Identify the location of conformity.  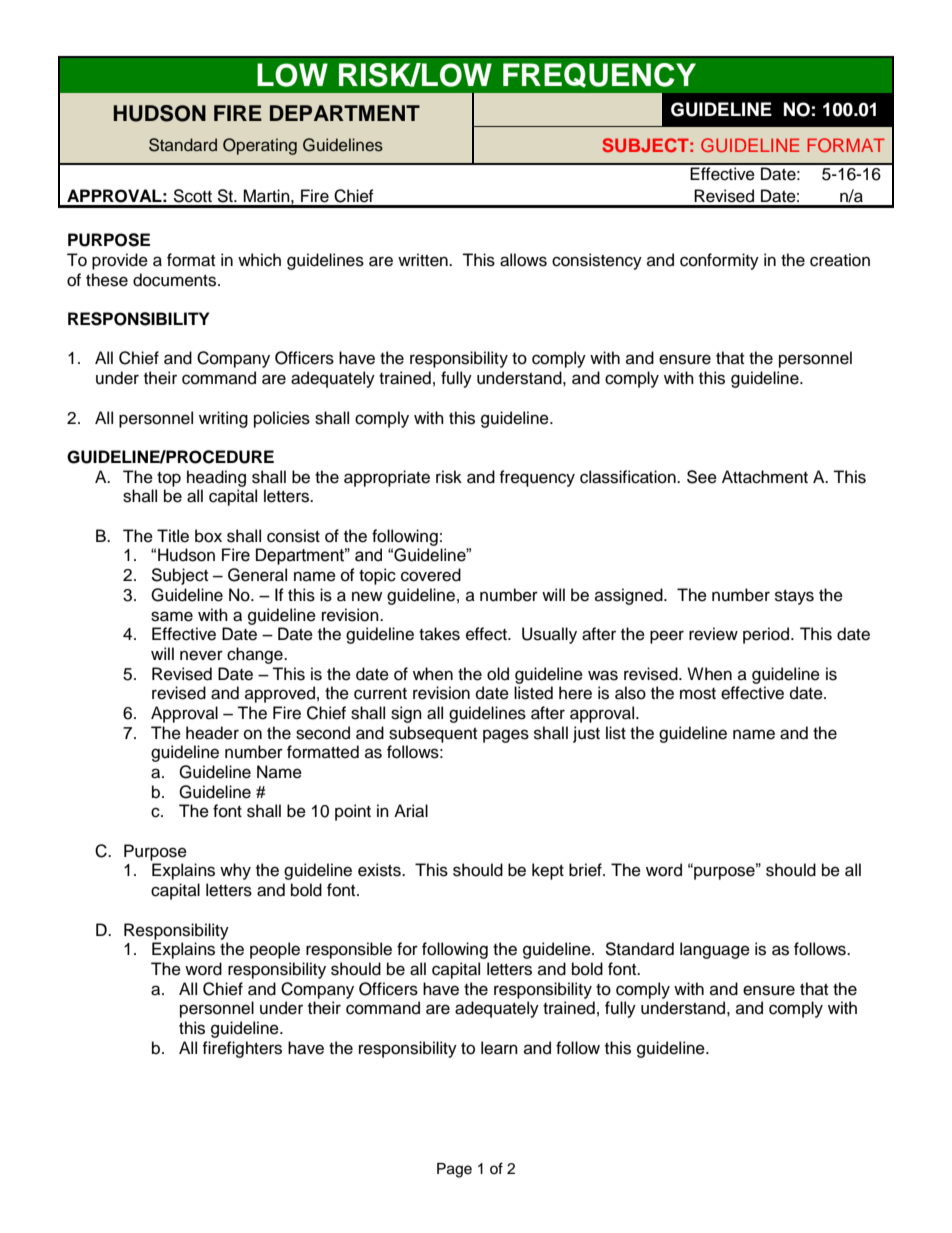
(719, 261).
